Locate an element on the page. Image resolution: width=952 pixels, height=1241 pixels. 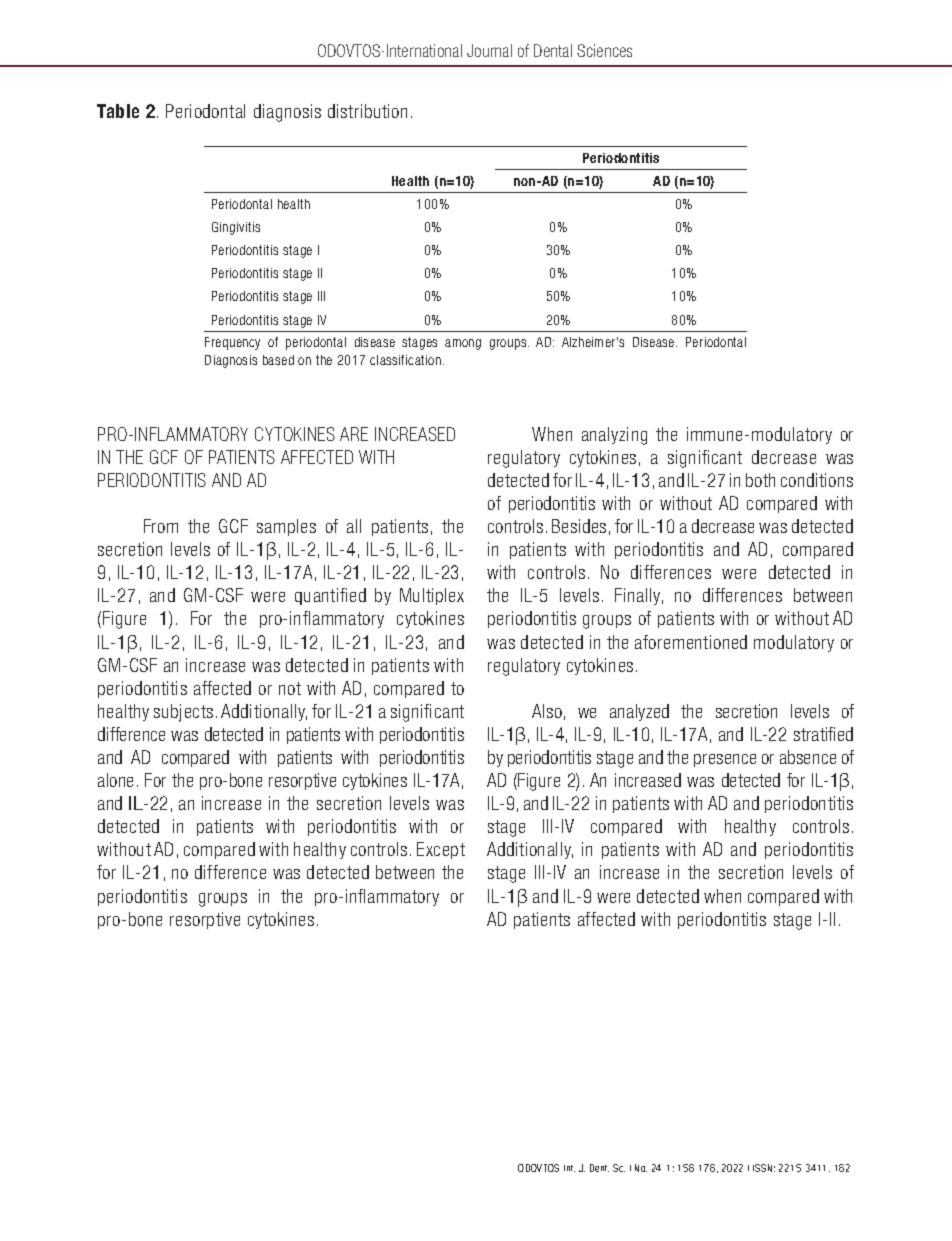
Table is located at coordinates (118, 111).
